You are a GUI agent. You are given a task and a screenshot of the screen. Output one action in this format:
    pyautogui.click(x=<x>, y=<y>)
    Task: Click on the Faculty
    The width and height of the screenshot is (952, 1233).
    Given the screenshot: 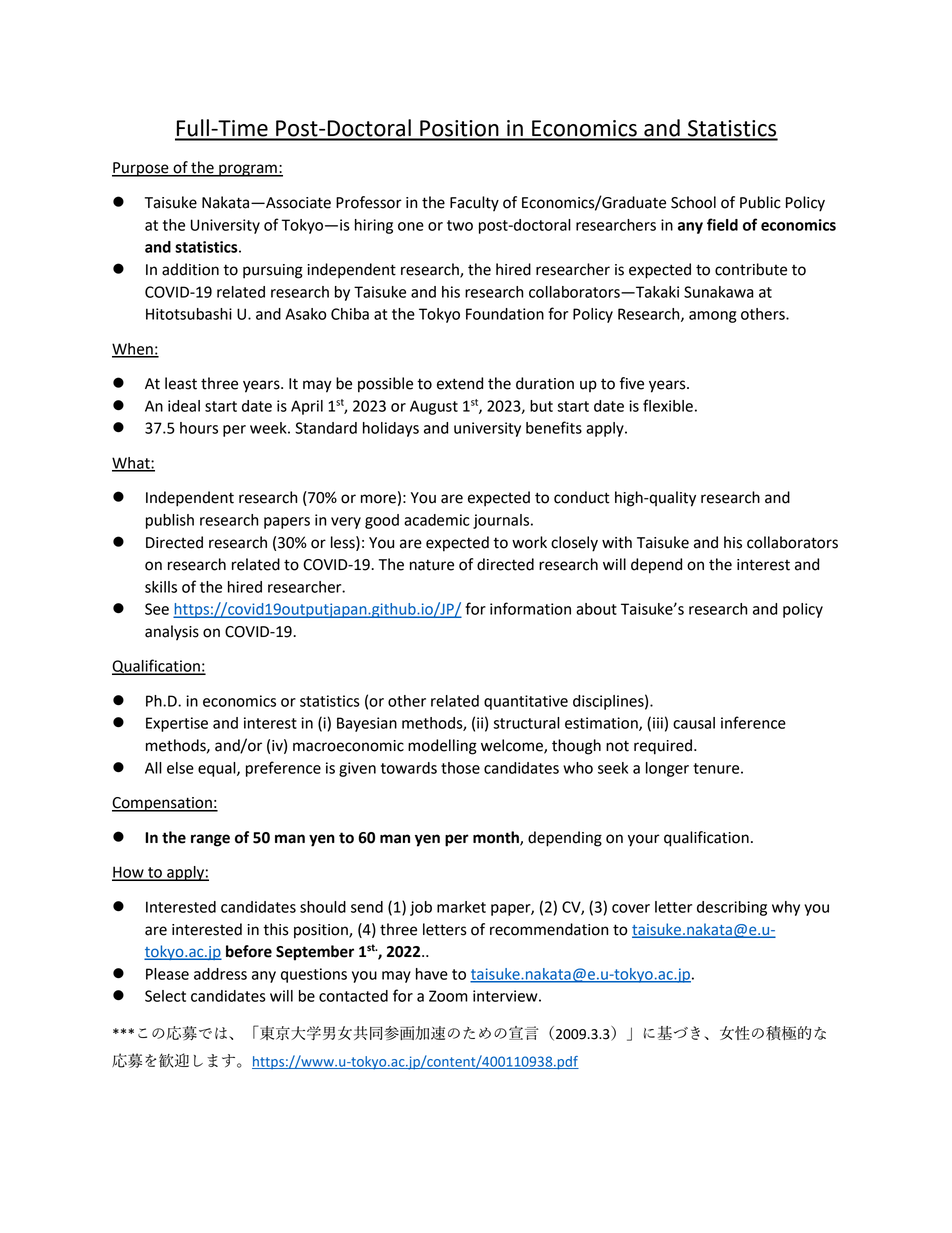 What is the action you would take?
    pyautogui.click(x=474, y=204)
